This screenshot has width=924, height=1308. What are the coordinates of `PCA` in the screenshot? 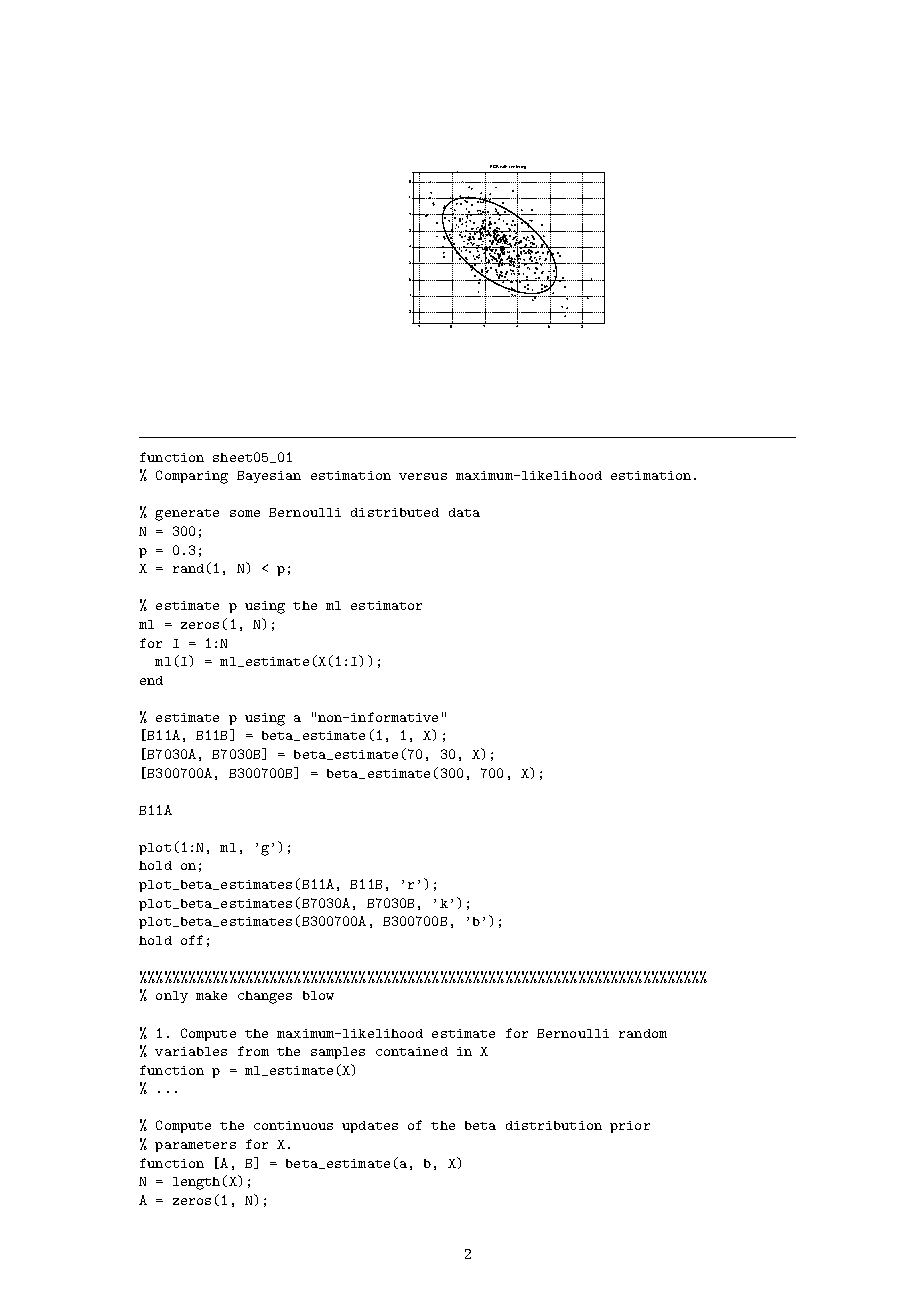 It's located at (494, 166).
